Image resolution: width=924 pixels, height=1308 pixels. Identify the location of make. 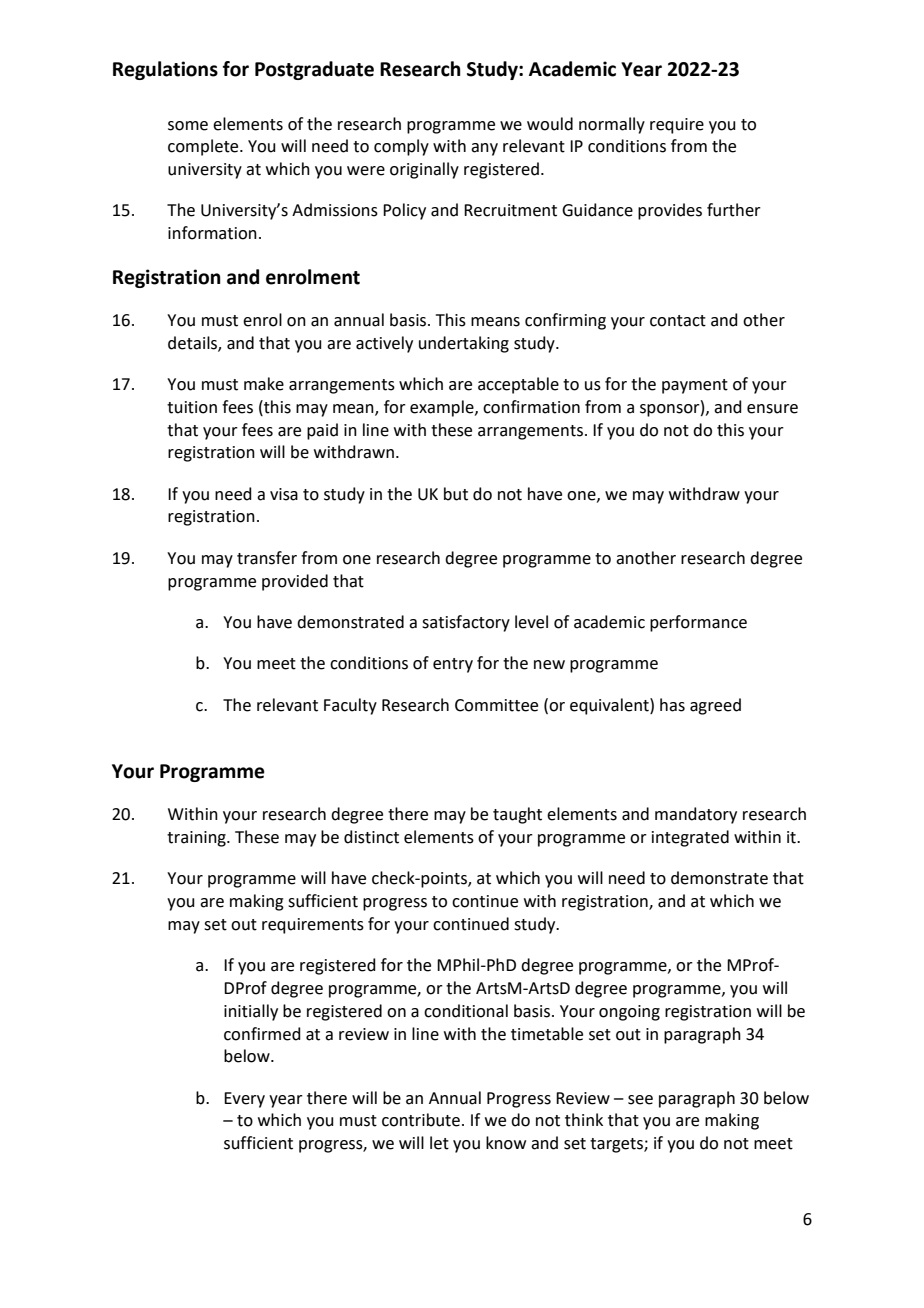
(264, 384).
